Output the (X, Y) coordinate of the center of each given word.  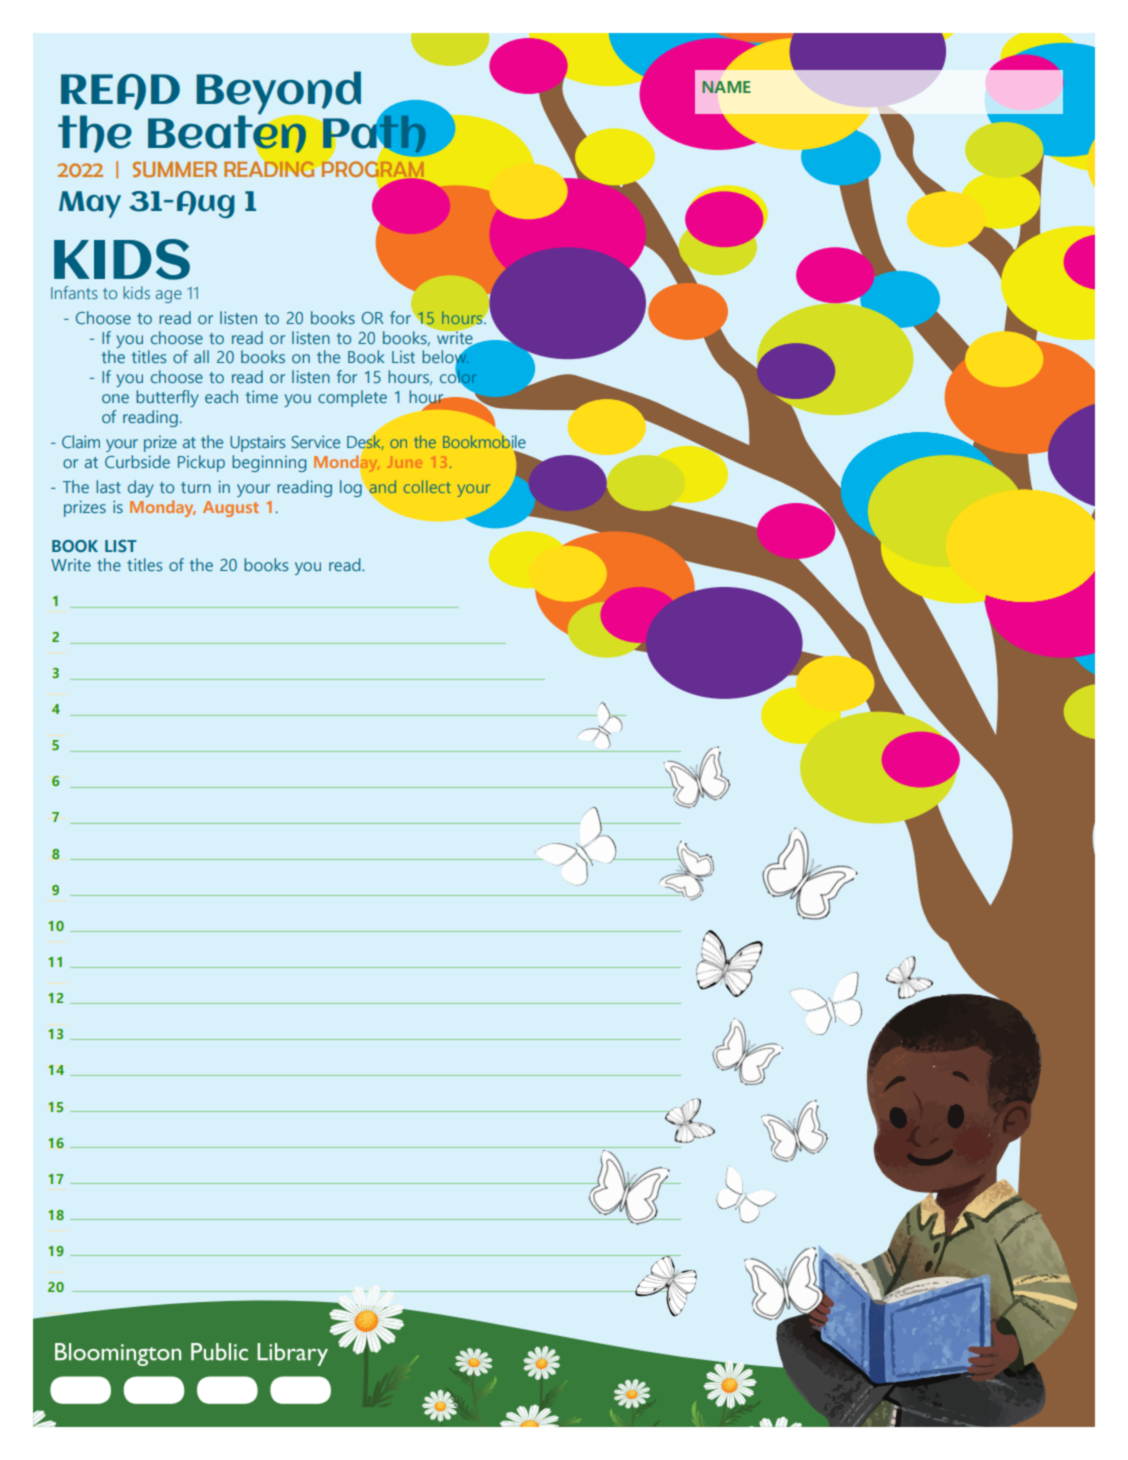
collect (427, 486)
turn (196, 487)
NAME (726, 87)
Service (316, 441)
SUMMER (175, 169)
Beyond (278, 94)
